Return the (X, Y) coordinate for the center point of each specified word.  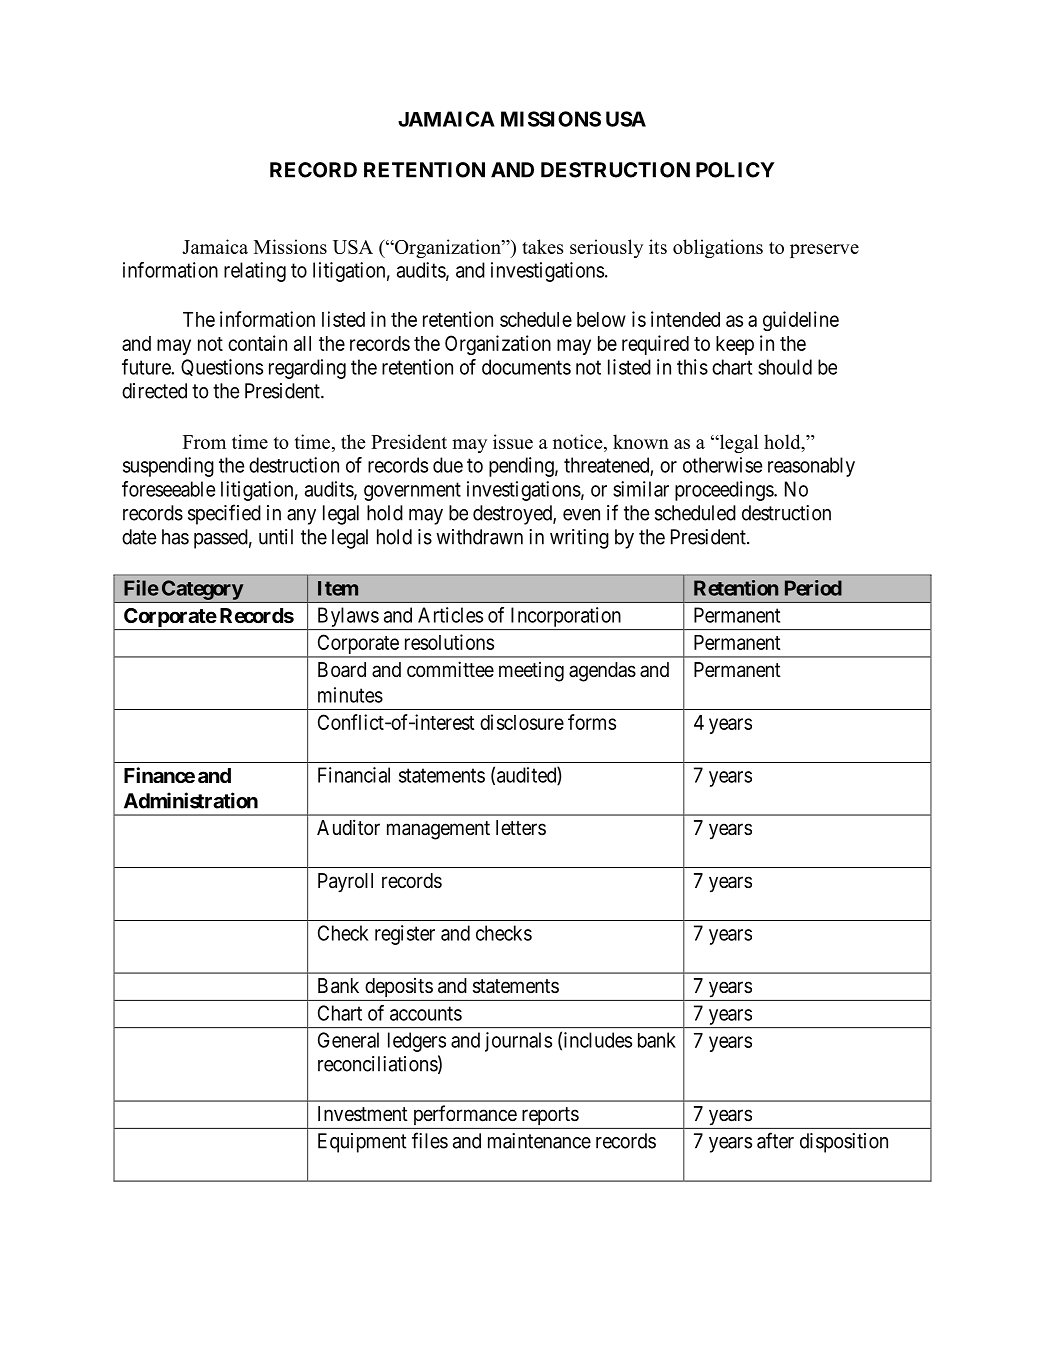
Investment (363, 1113)
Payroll (345, 883)
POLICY (735, 170)
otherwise (722, 465)
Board (342, 670)
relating (255, 272)
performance (465, 1115)
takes (542, 246)
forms (592, 722)
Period (813, 588)
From (204, 442)
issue (513, 441)
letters (521, 828)
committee (450, 669)
